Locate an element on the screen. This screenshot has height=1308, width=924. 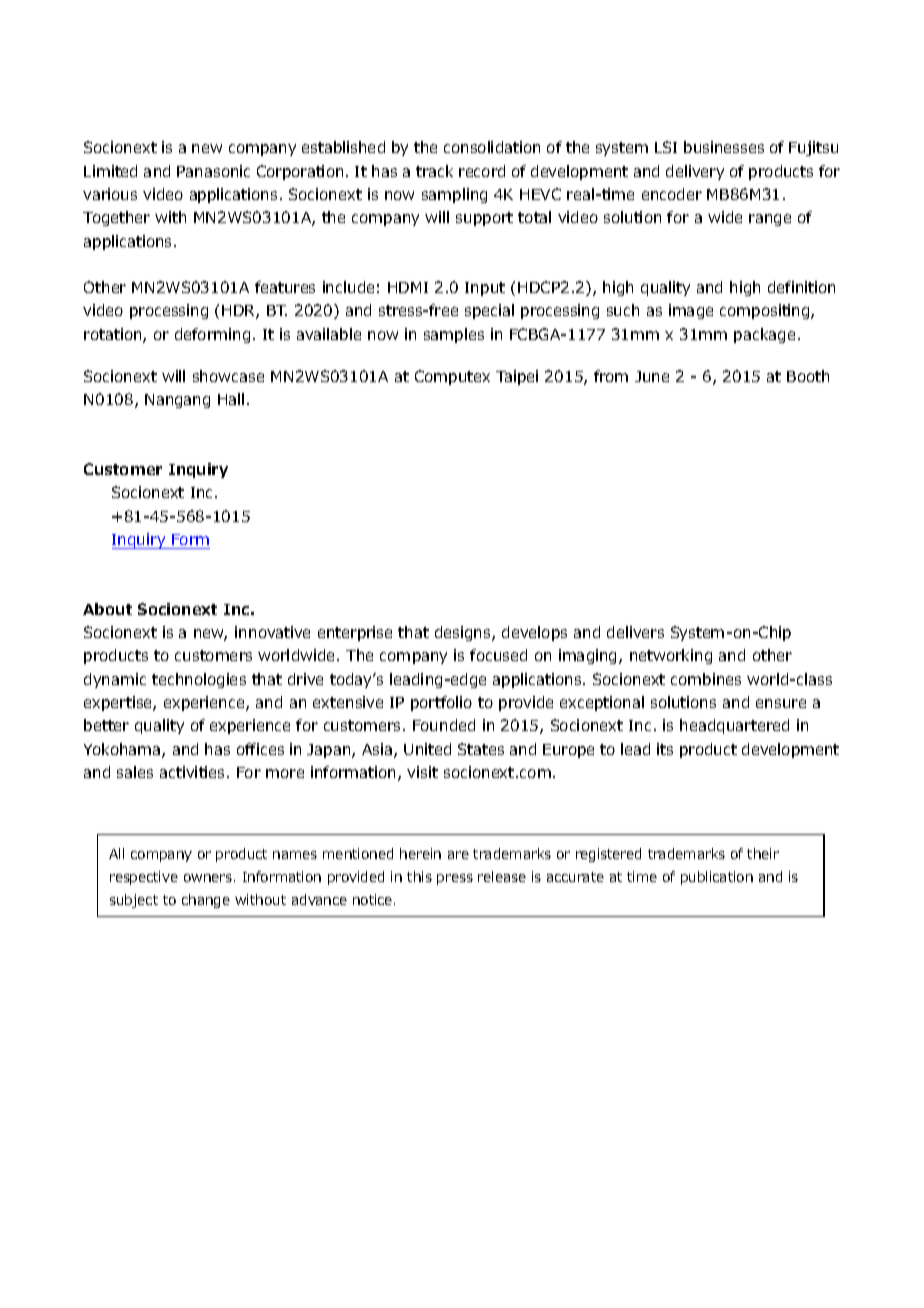
networking is located at coordinates (671, 656).
